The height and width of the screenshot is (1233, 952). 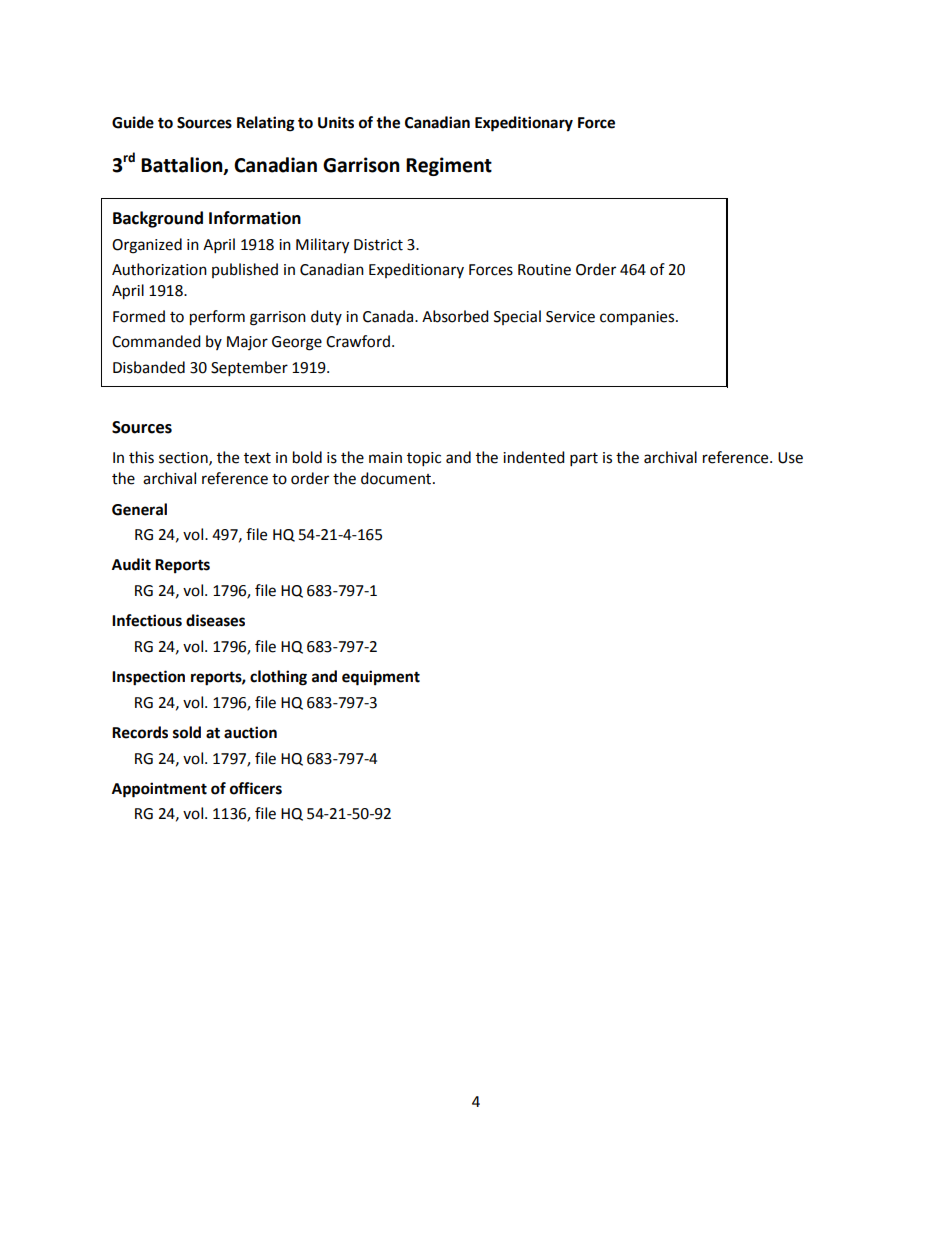 What do you see at coordinates (544, 270) in the screenshot?
I see `Routine` at bounding box center [544, 270].
